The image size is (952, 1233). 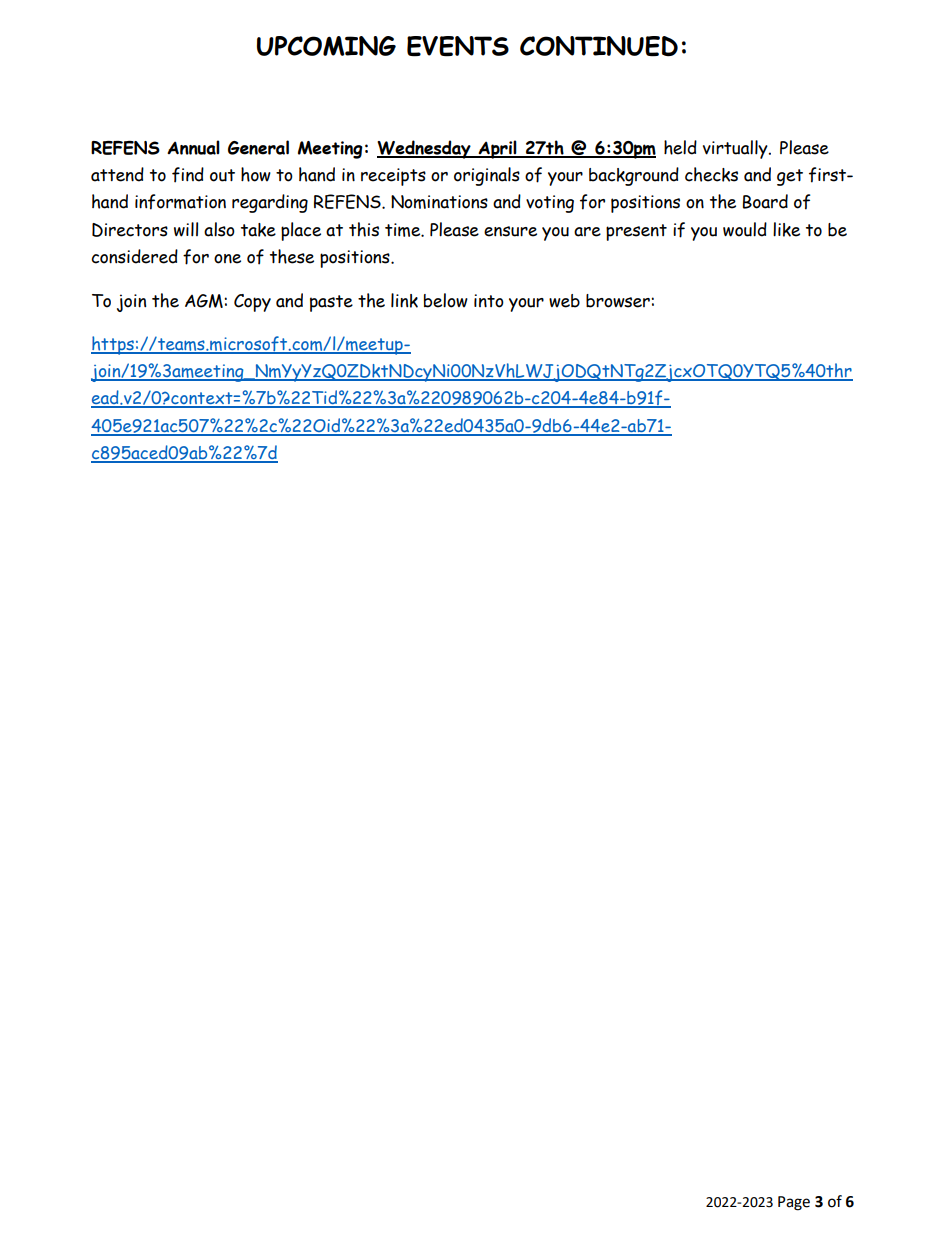 What do you see at coordinates (458, 46) in the screenshot?
I see `EVENTS` at bounding box center [458, 46].
